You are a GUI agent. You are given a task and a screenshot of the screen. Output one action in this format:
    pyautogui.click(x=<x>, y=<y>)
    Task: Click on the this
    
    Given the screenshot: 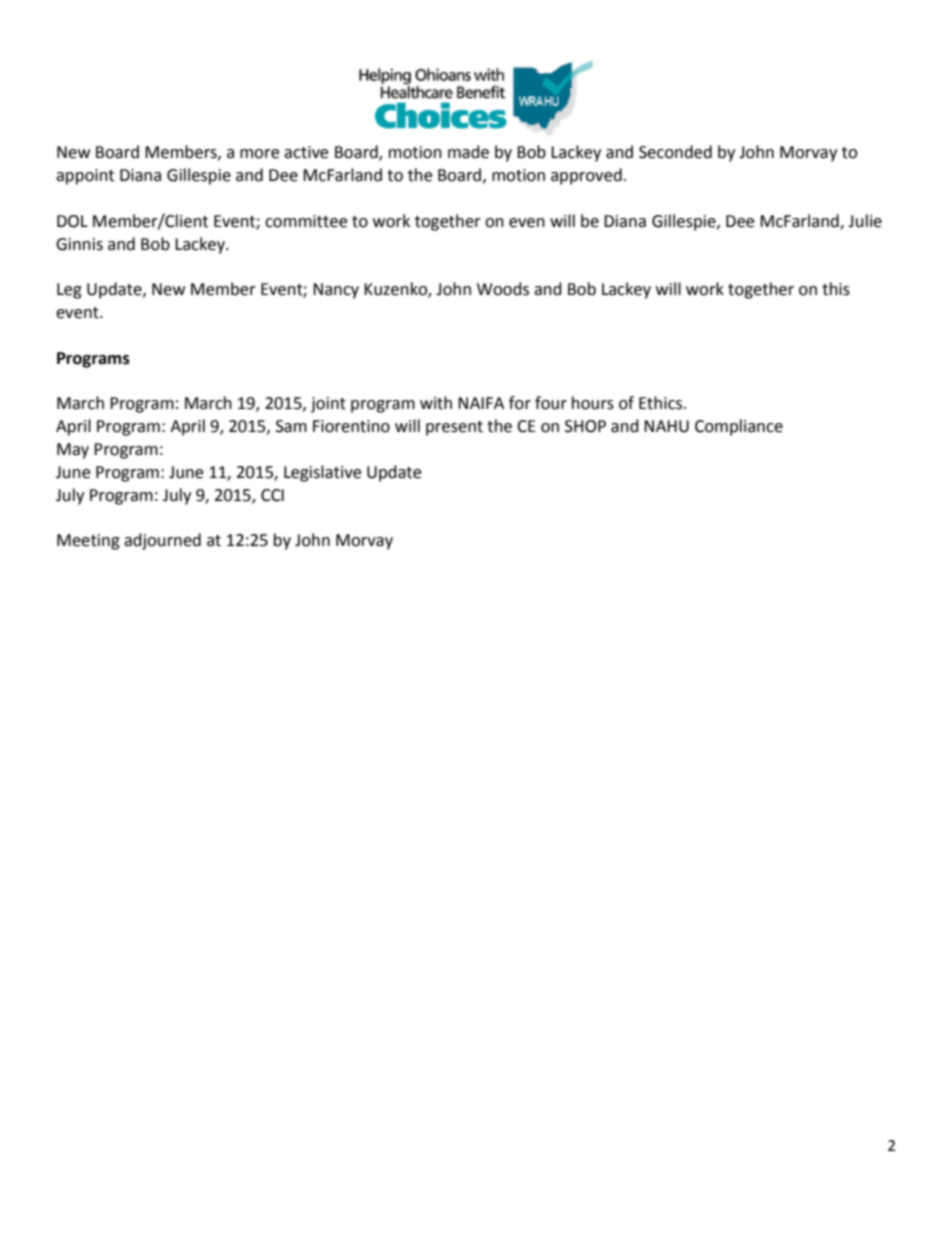 What is the action you would take?
    pyautogui.click(x=836, y=289)
